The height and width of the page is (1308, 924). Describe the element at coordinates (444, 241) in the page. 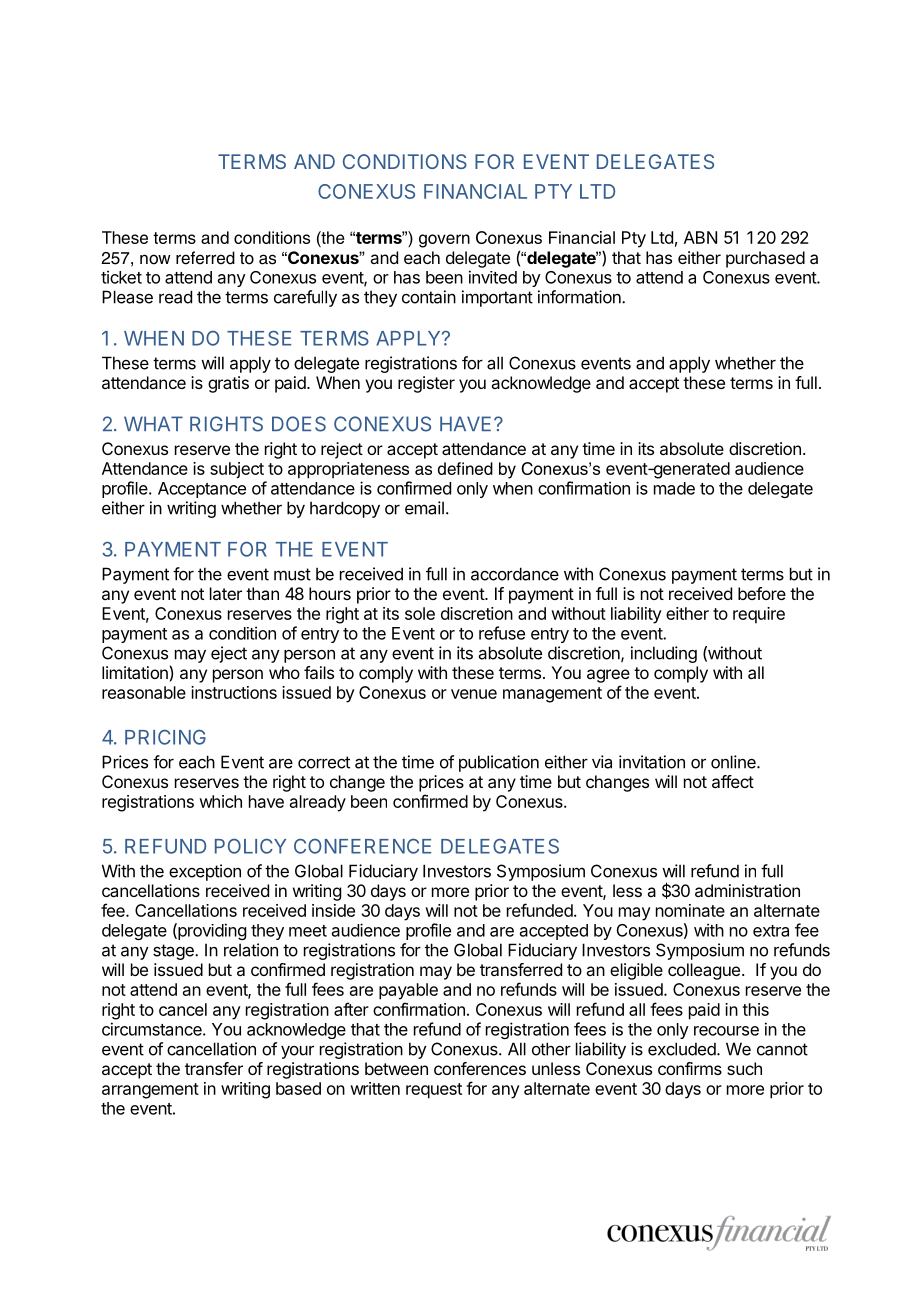

I see `govern` at that location.
